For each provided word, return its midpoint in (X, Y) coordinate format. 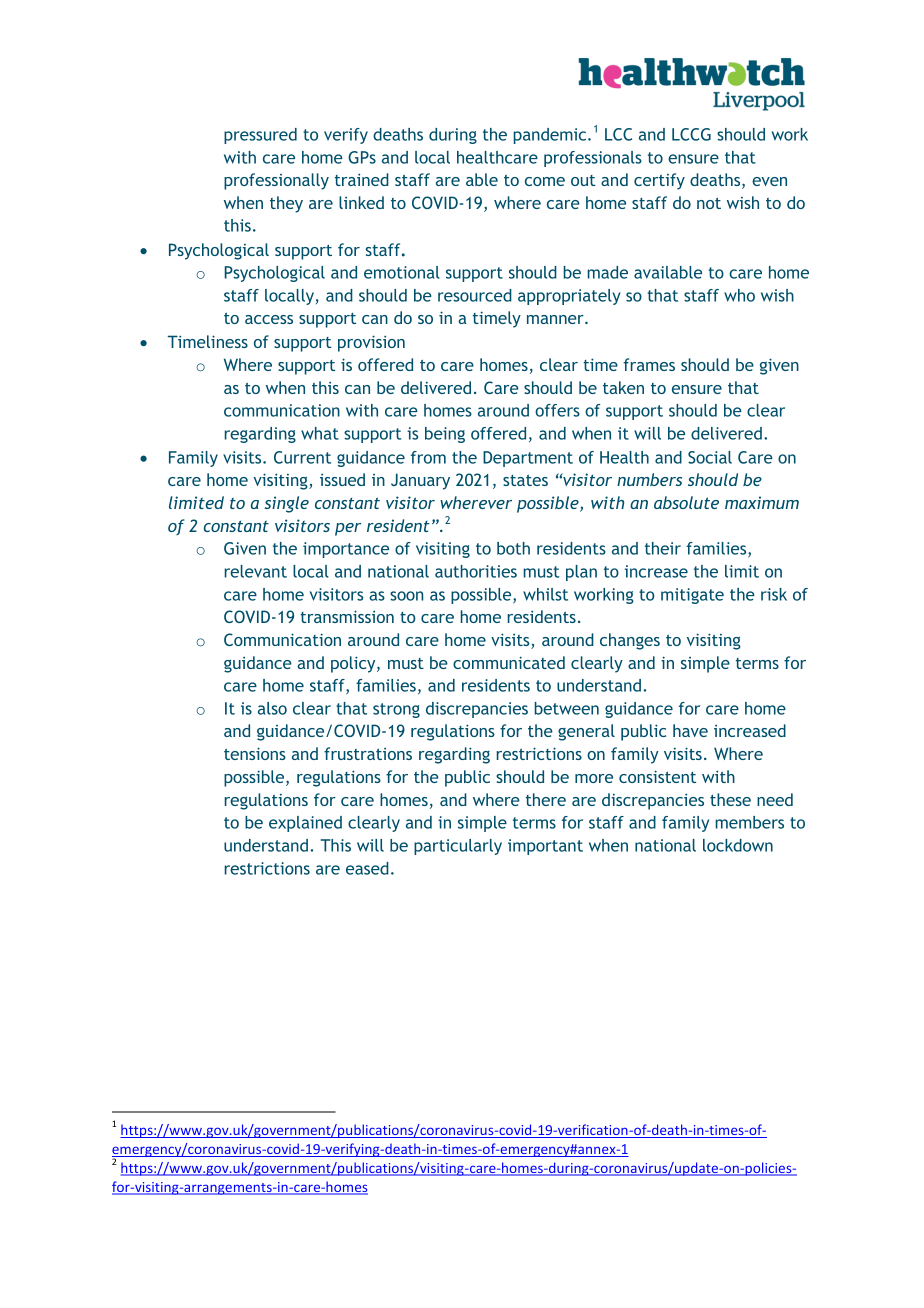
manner (556, 319)
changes (630, 641)
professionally (276, 181)
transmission (347, 616)
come (545, 181)
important (545, 847)
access (269, 319)
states (525, 480)
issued (342, 479)
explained (305, 824)
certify (659, 181)
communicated (509, 662)
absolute (686, 502)
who (739, 295)
